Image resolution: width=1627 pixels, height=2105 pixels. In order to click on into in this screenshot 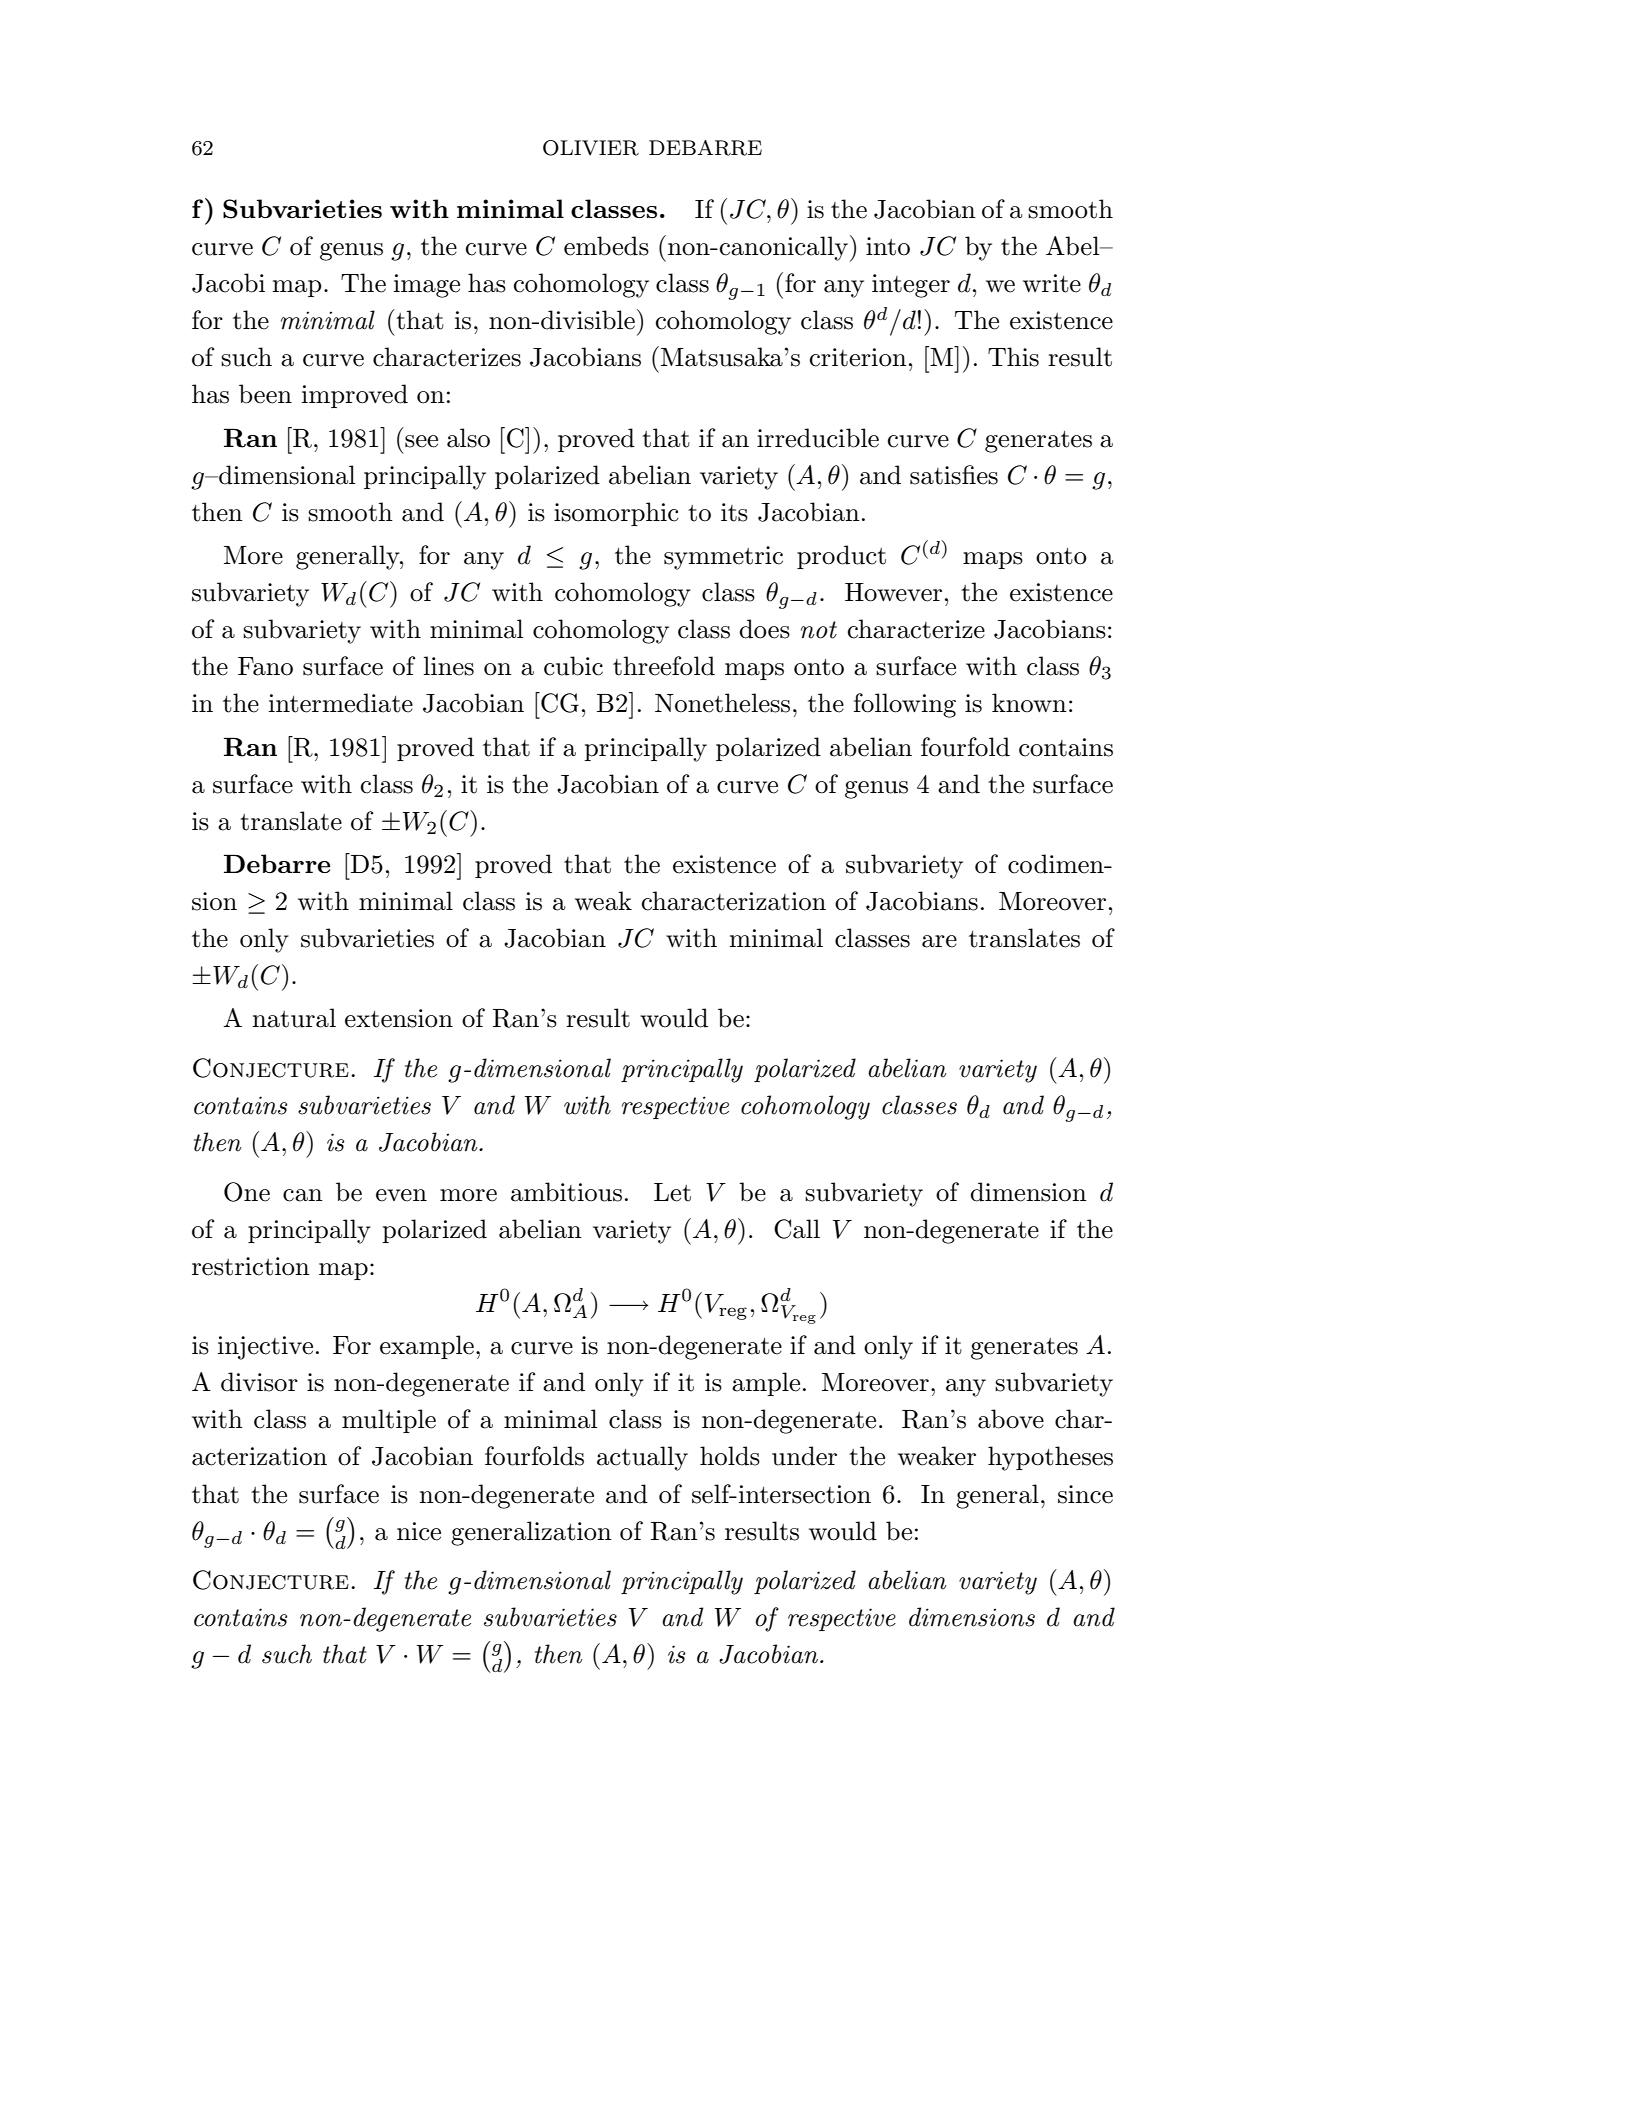, I will do `click(888, 246)`.
